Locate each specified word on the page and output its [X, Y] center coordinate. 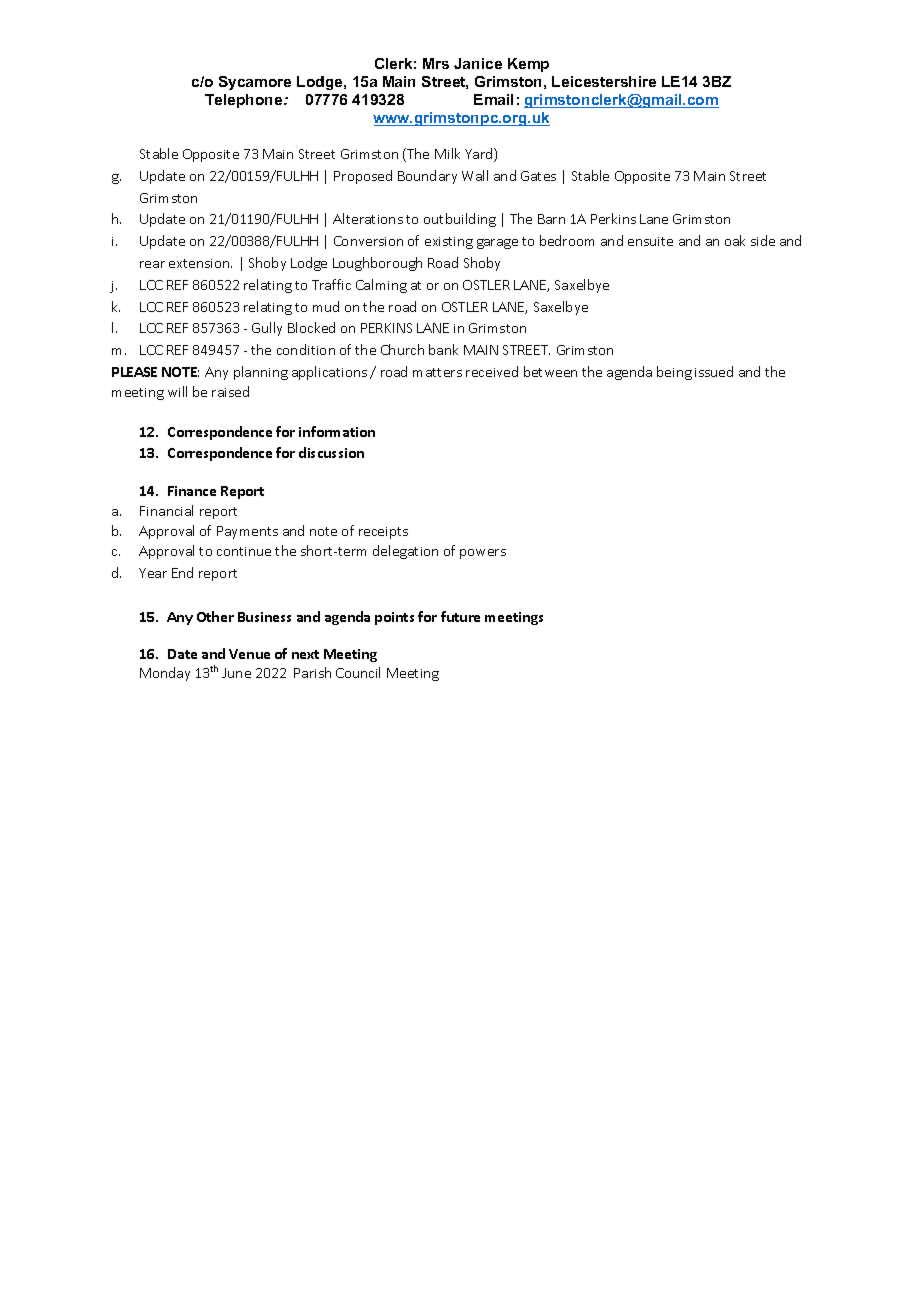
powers [483, 554]
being [674, 373]
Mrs [436, 63]
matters [437, 372]
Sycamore [255, 83]
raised [230, 391]
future [460, 616]
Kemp [528, 65]
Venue [249, 654]
